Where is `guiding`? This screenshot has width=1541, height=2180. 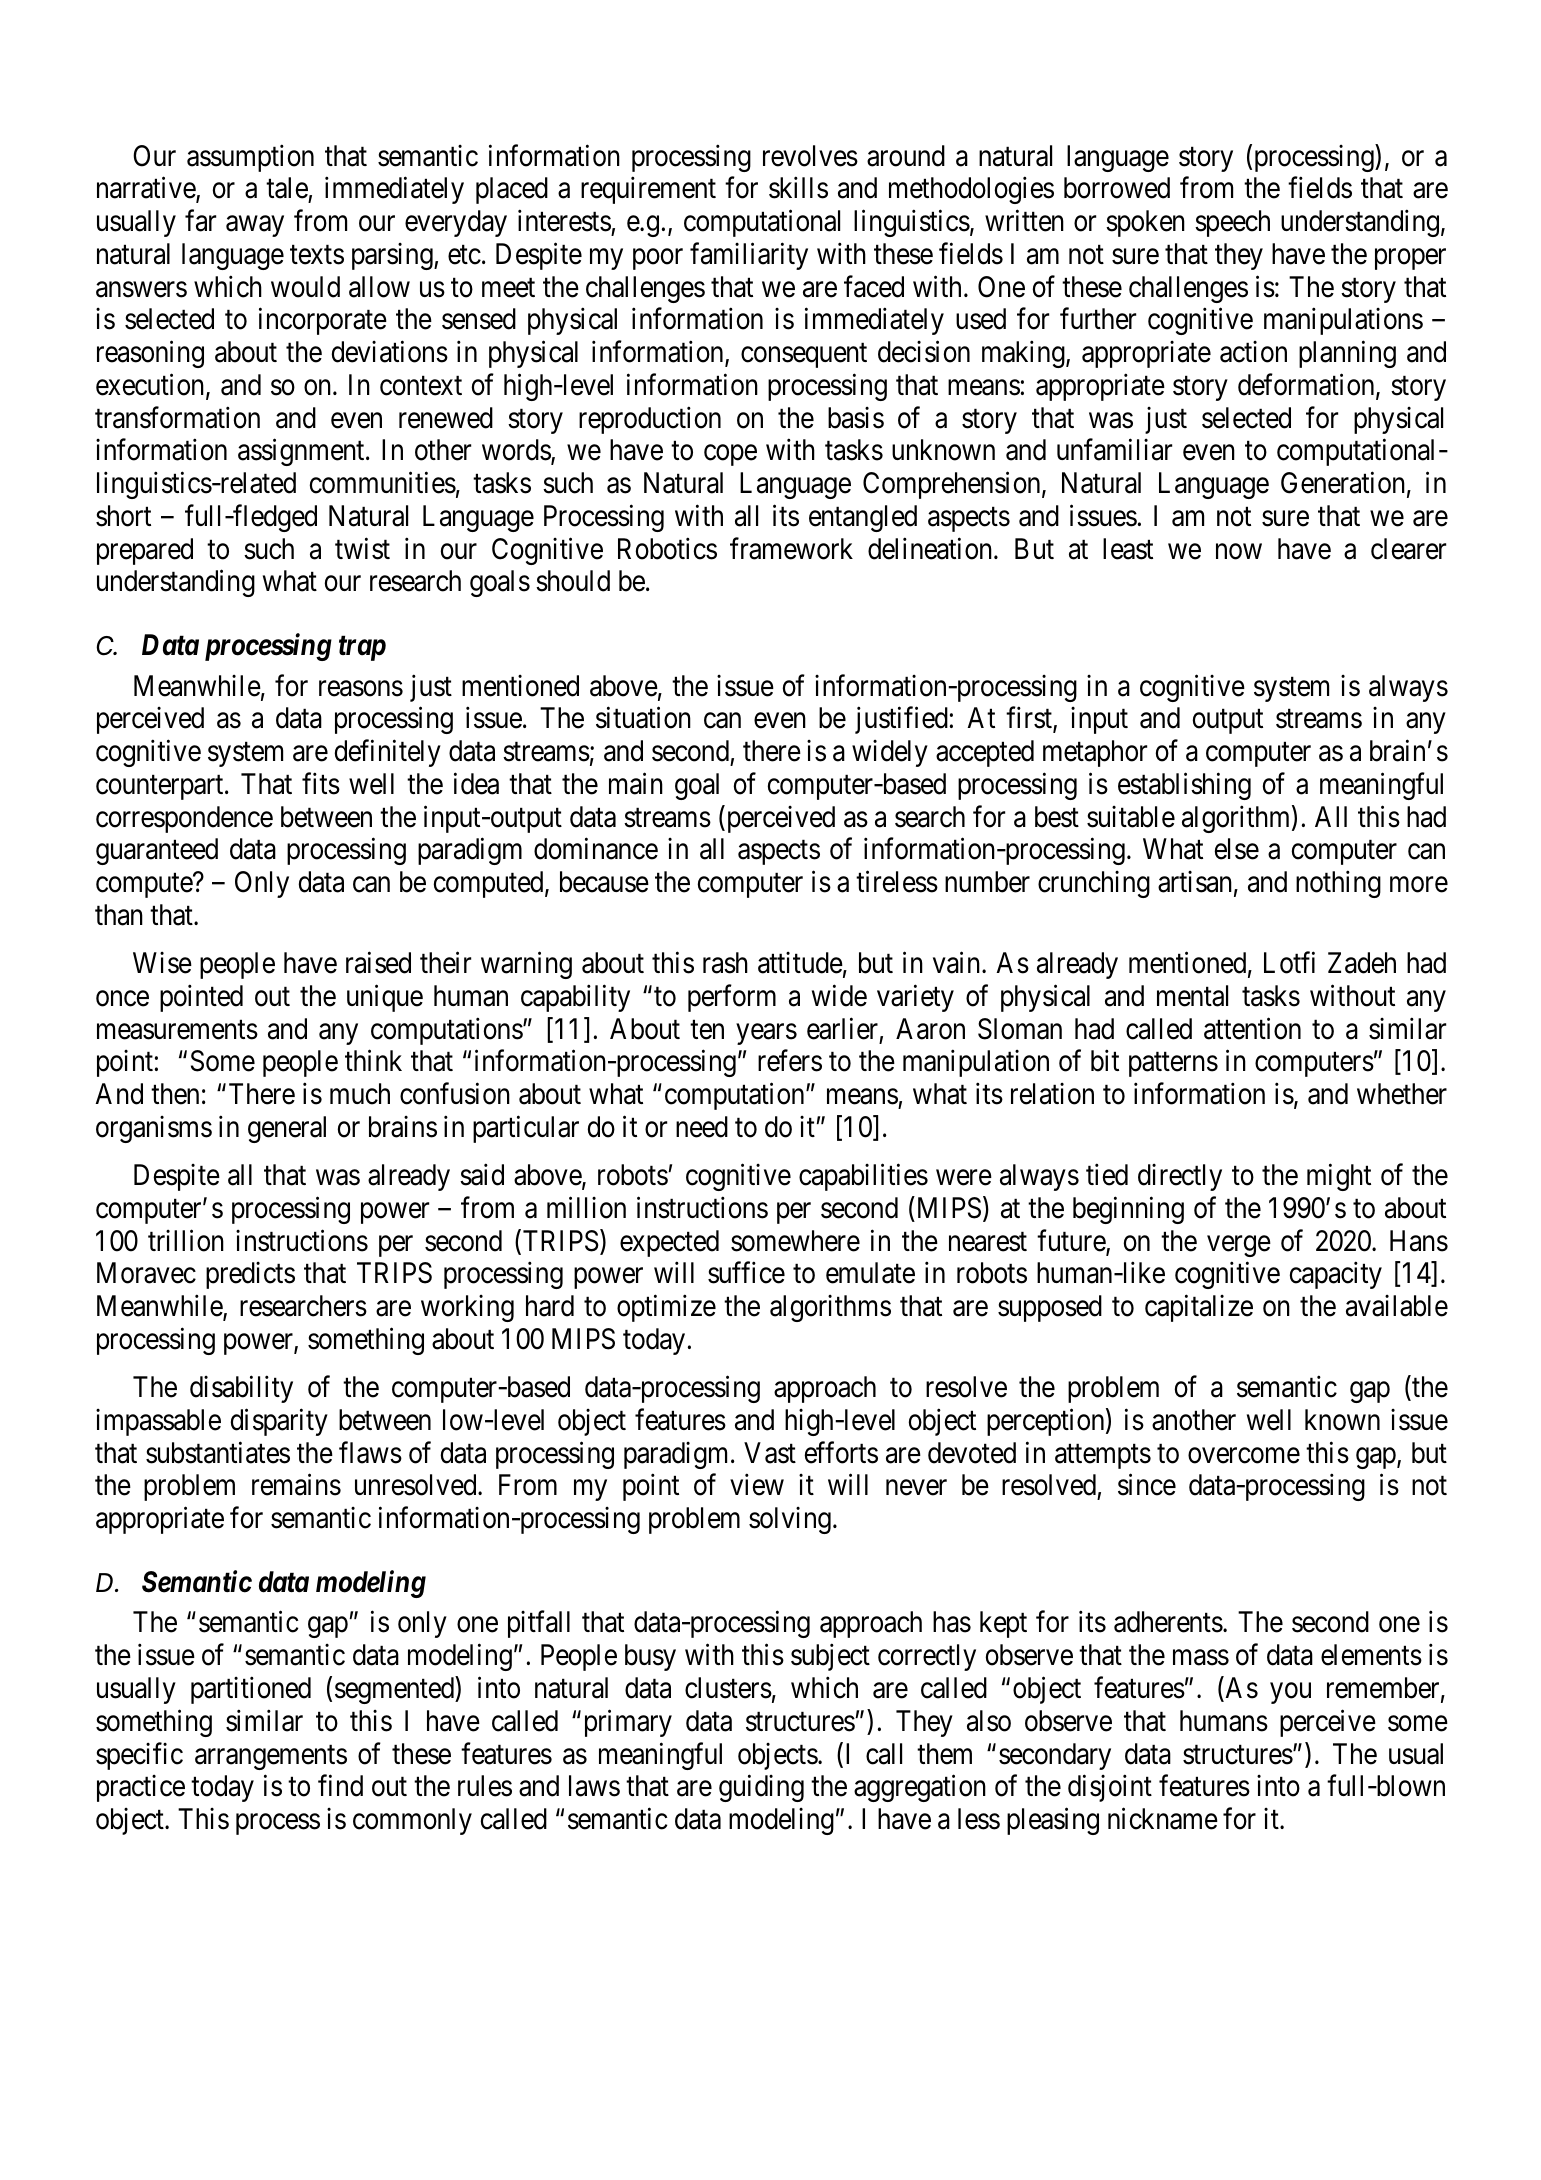
guiding is located at coordinates (761, 1788).
